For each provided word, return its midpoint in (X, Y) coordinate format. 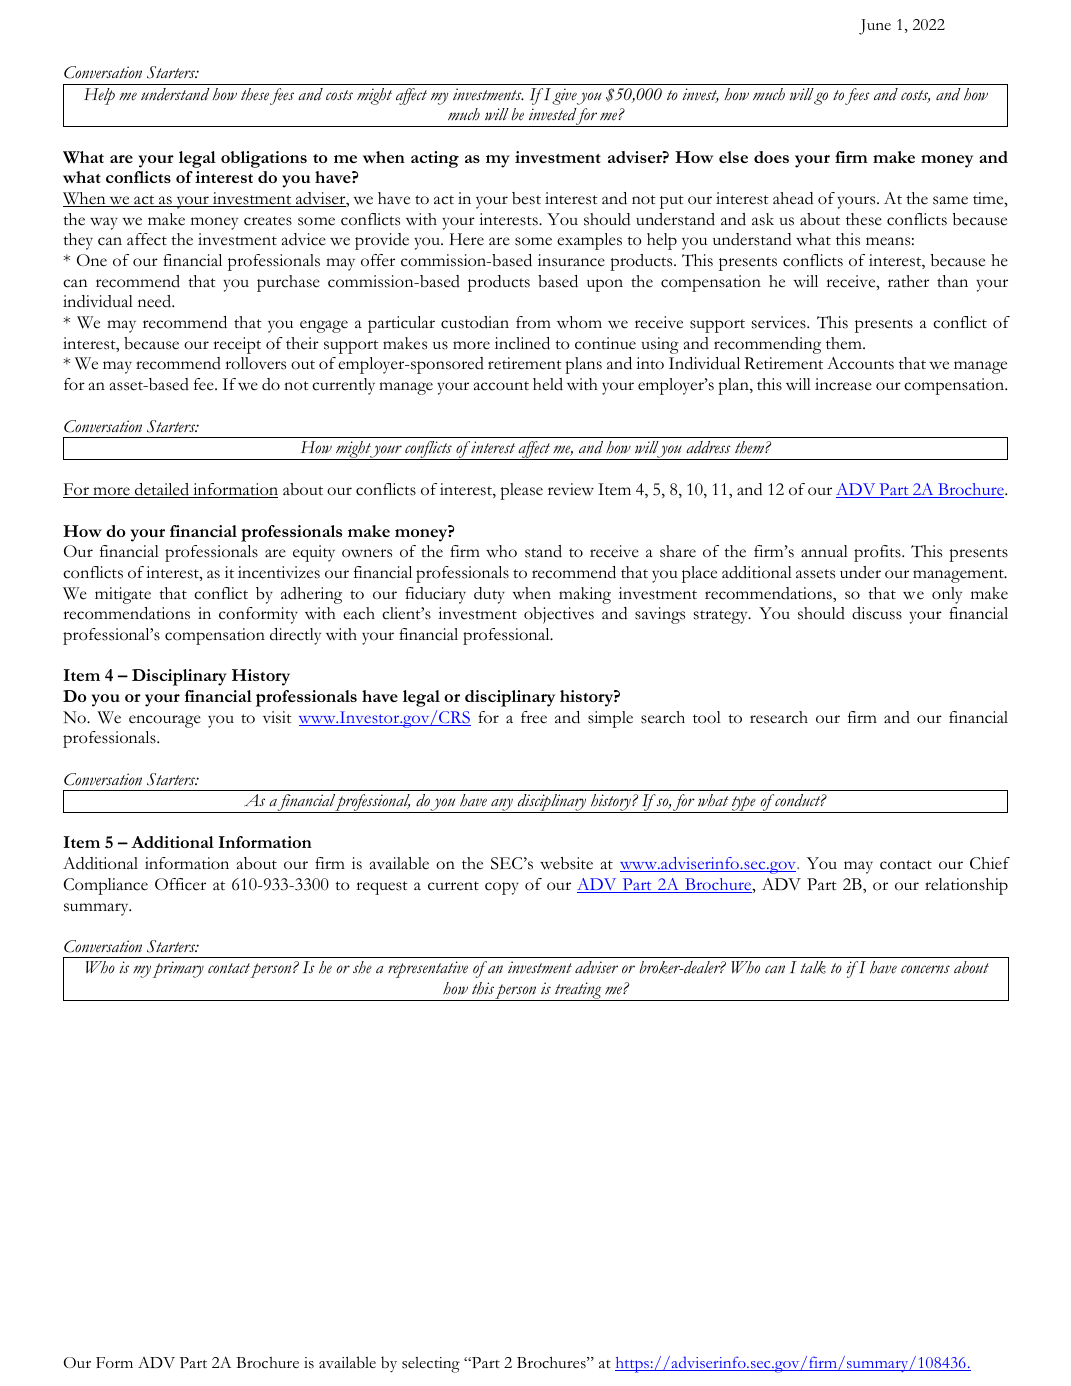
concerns (925, 969)
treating (578, 991)
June (875, 27)
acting (435, 159)
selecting (431, 1365)
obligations (264, 159)
